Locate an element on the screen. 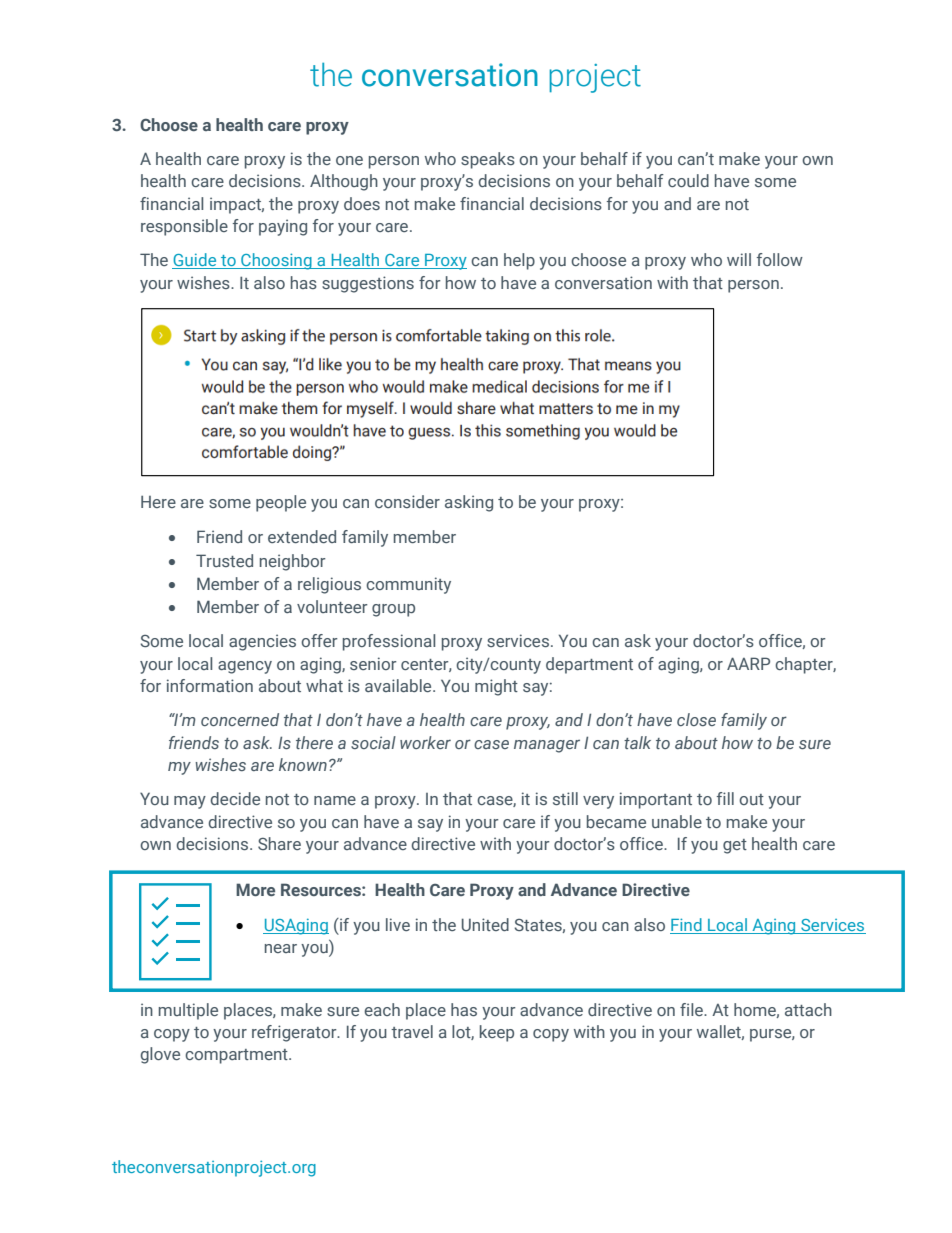  fill is located at coordinates (725, 798).
